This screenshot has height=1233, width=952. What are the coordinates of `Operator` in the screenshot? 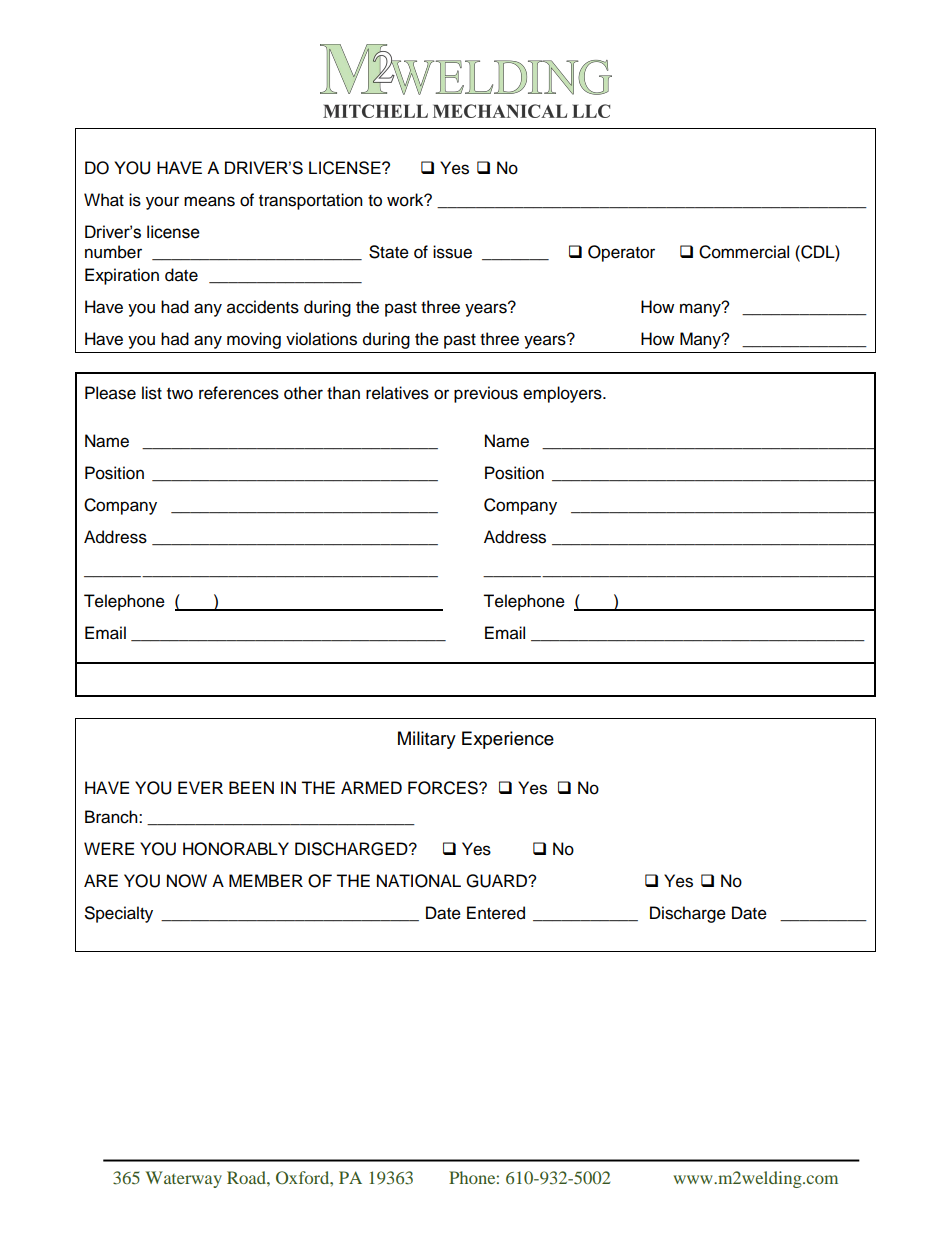 It's located at (621, 253).
